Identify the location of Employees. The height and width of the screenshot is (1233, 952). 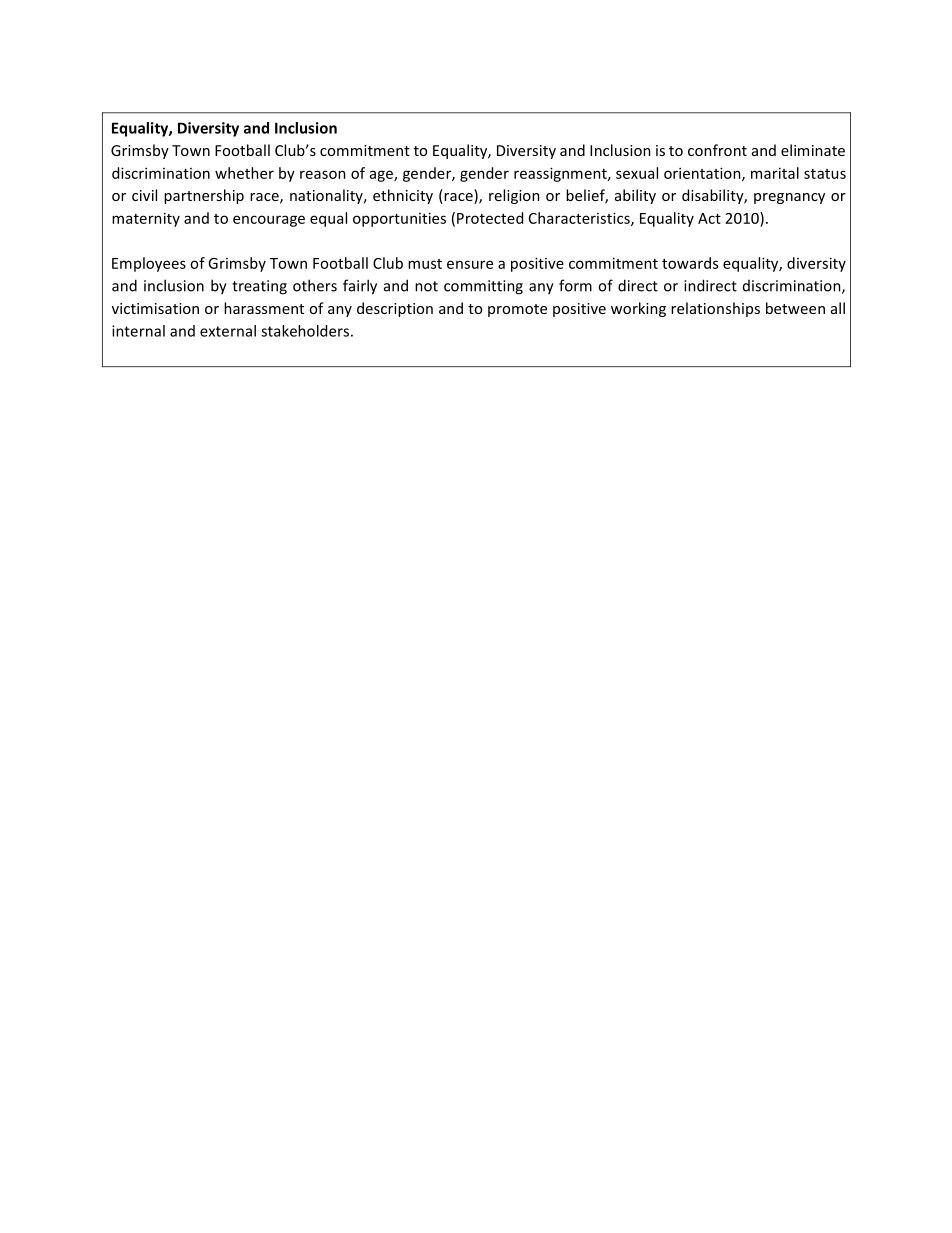
(149, 264).
